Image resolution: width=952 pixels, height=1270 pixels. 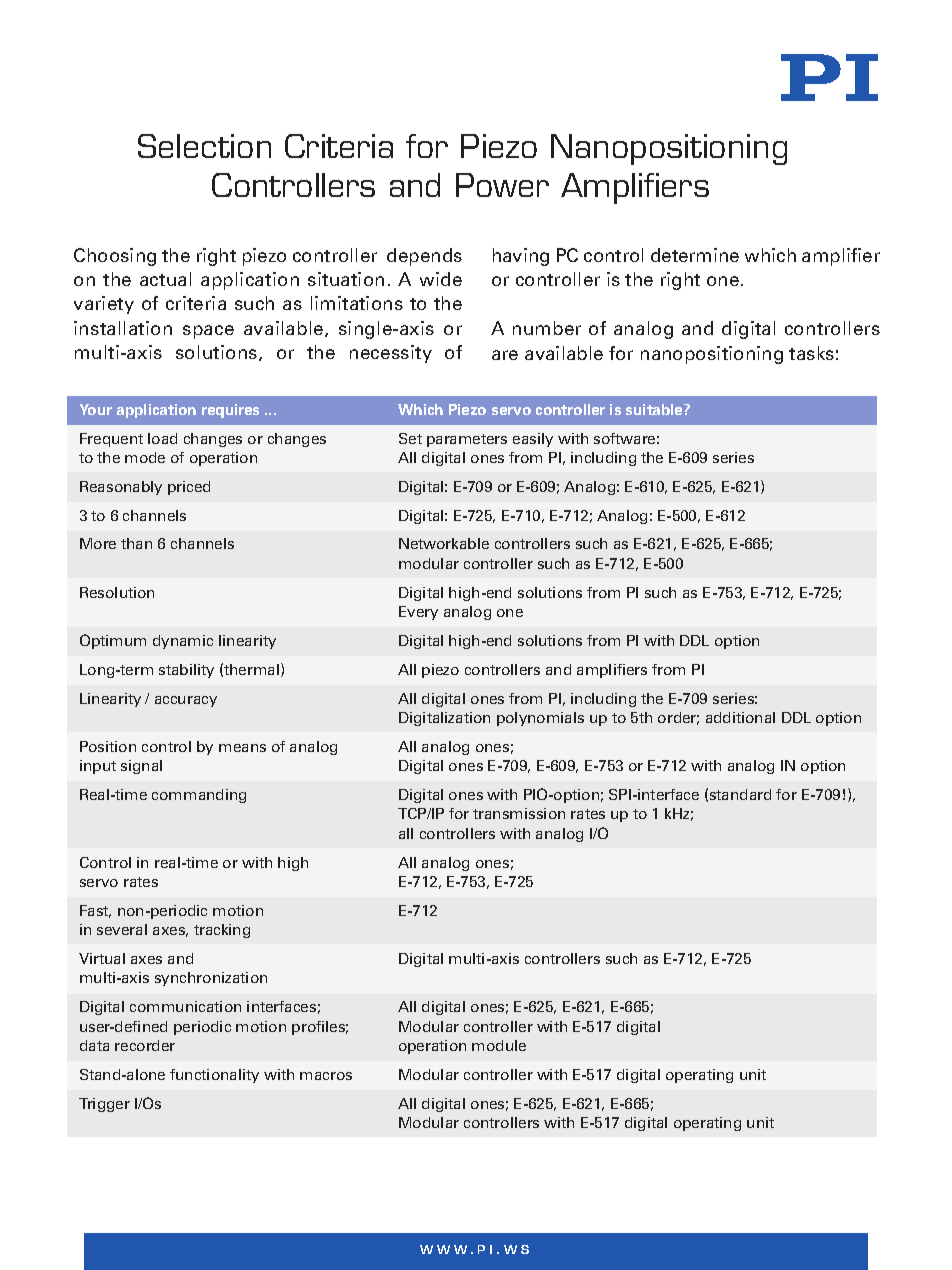 I want to click on macros, so click(x=326, y=1076).
